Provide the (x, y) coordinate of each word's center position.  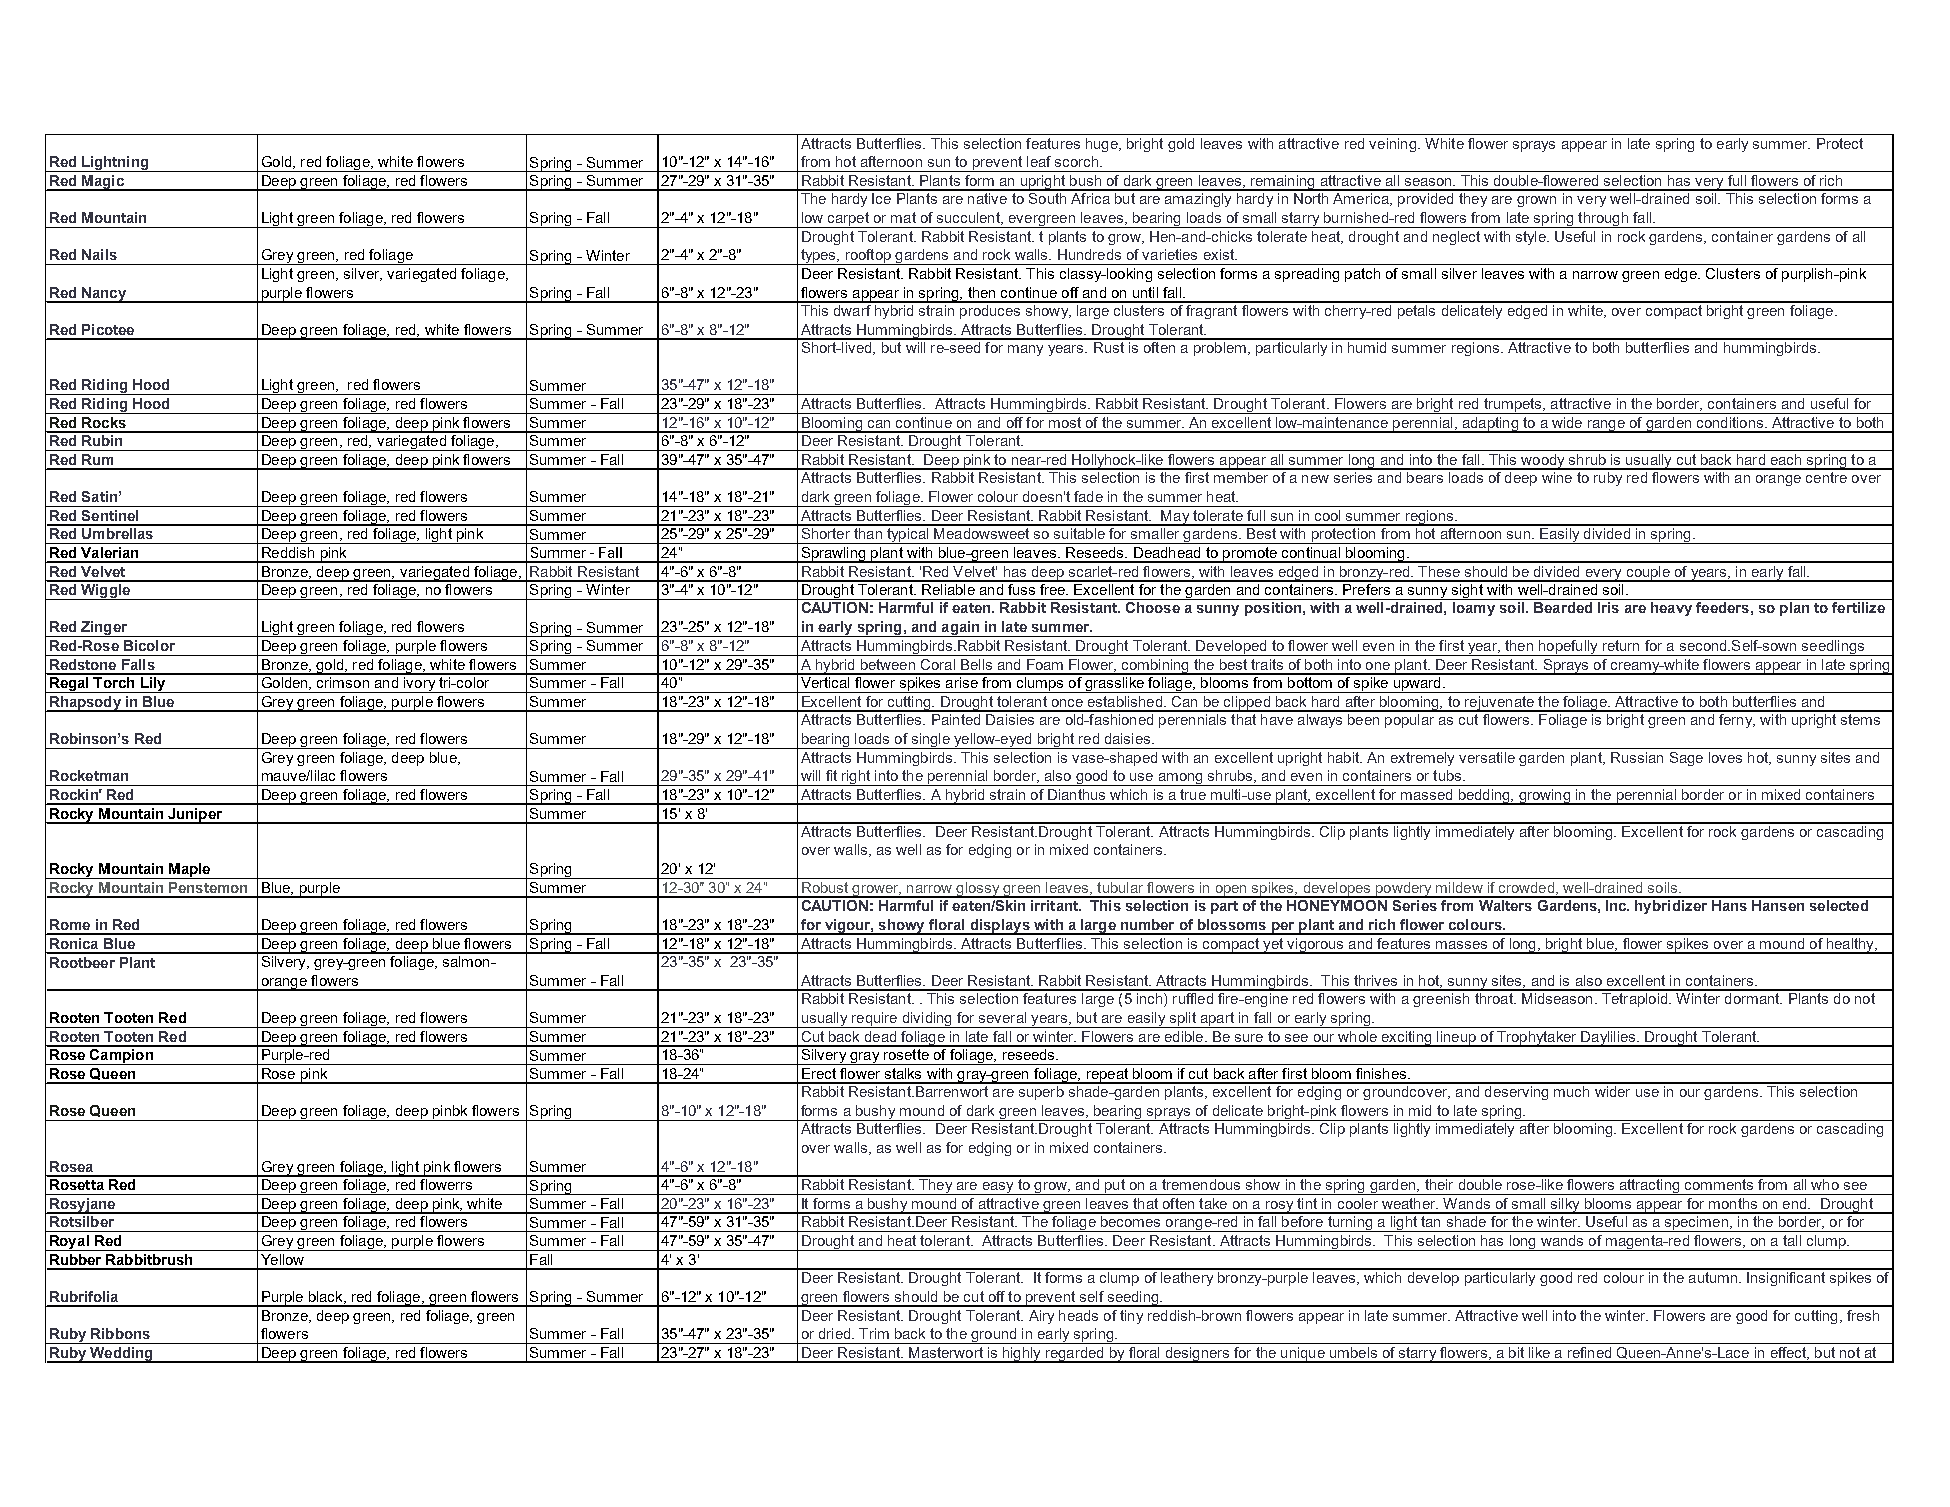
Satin (99, 496)
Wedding (121, 1355)
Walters (1505, 904)
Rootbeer (82, 962)
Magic (103, 183)
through (1603, 220)
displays (1000, 927)
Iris (1608, 607)
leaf (1039, 161)
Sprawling (833, 555)
